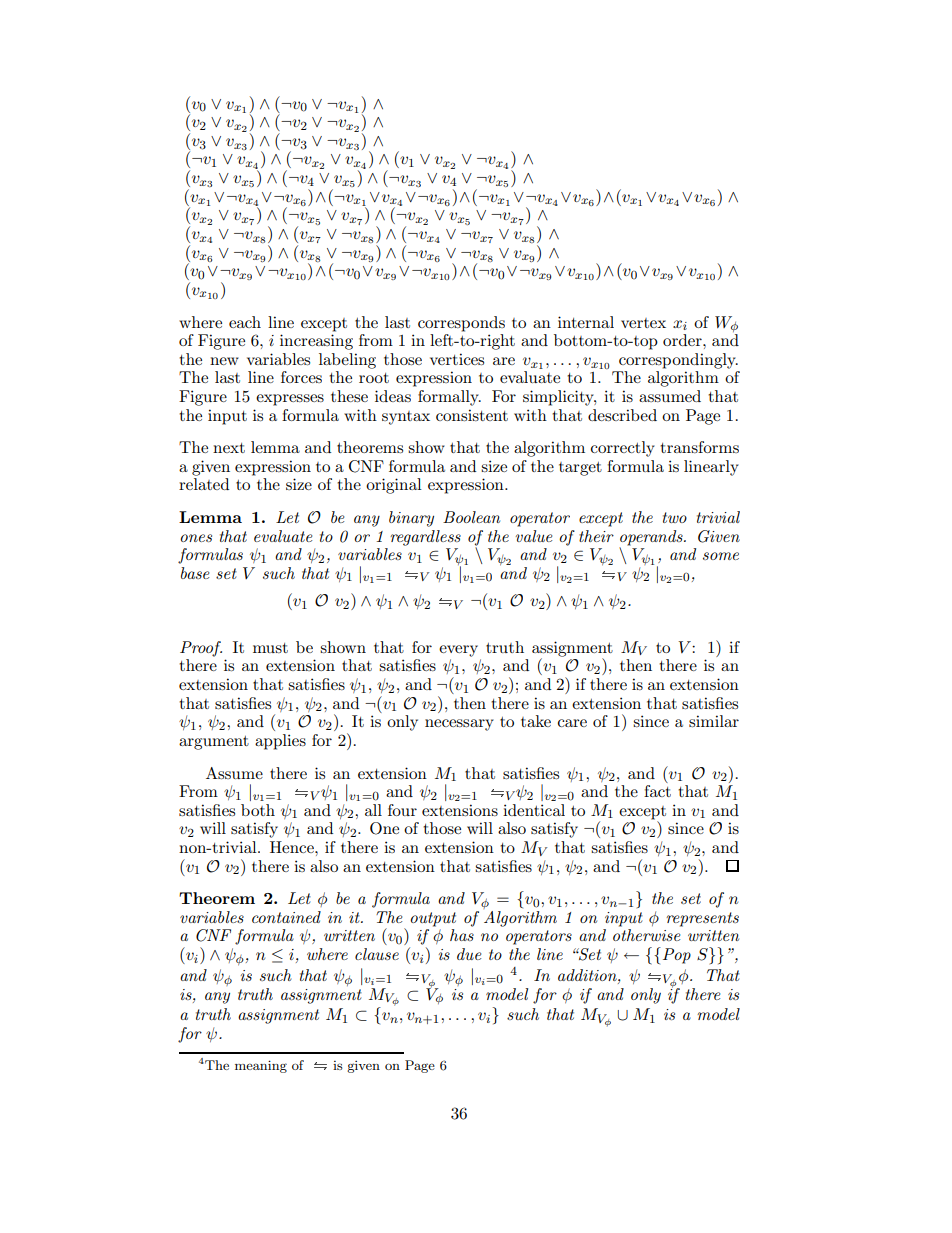  Describe the element at coordinates (714, 721) in the document. I see `similar` at that location.
